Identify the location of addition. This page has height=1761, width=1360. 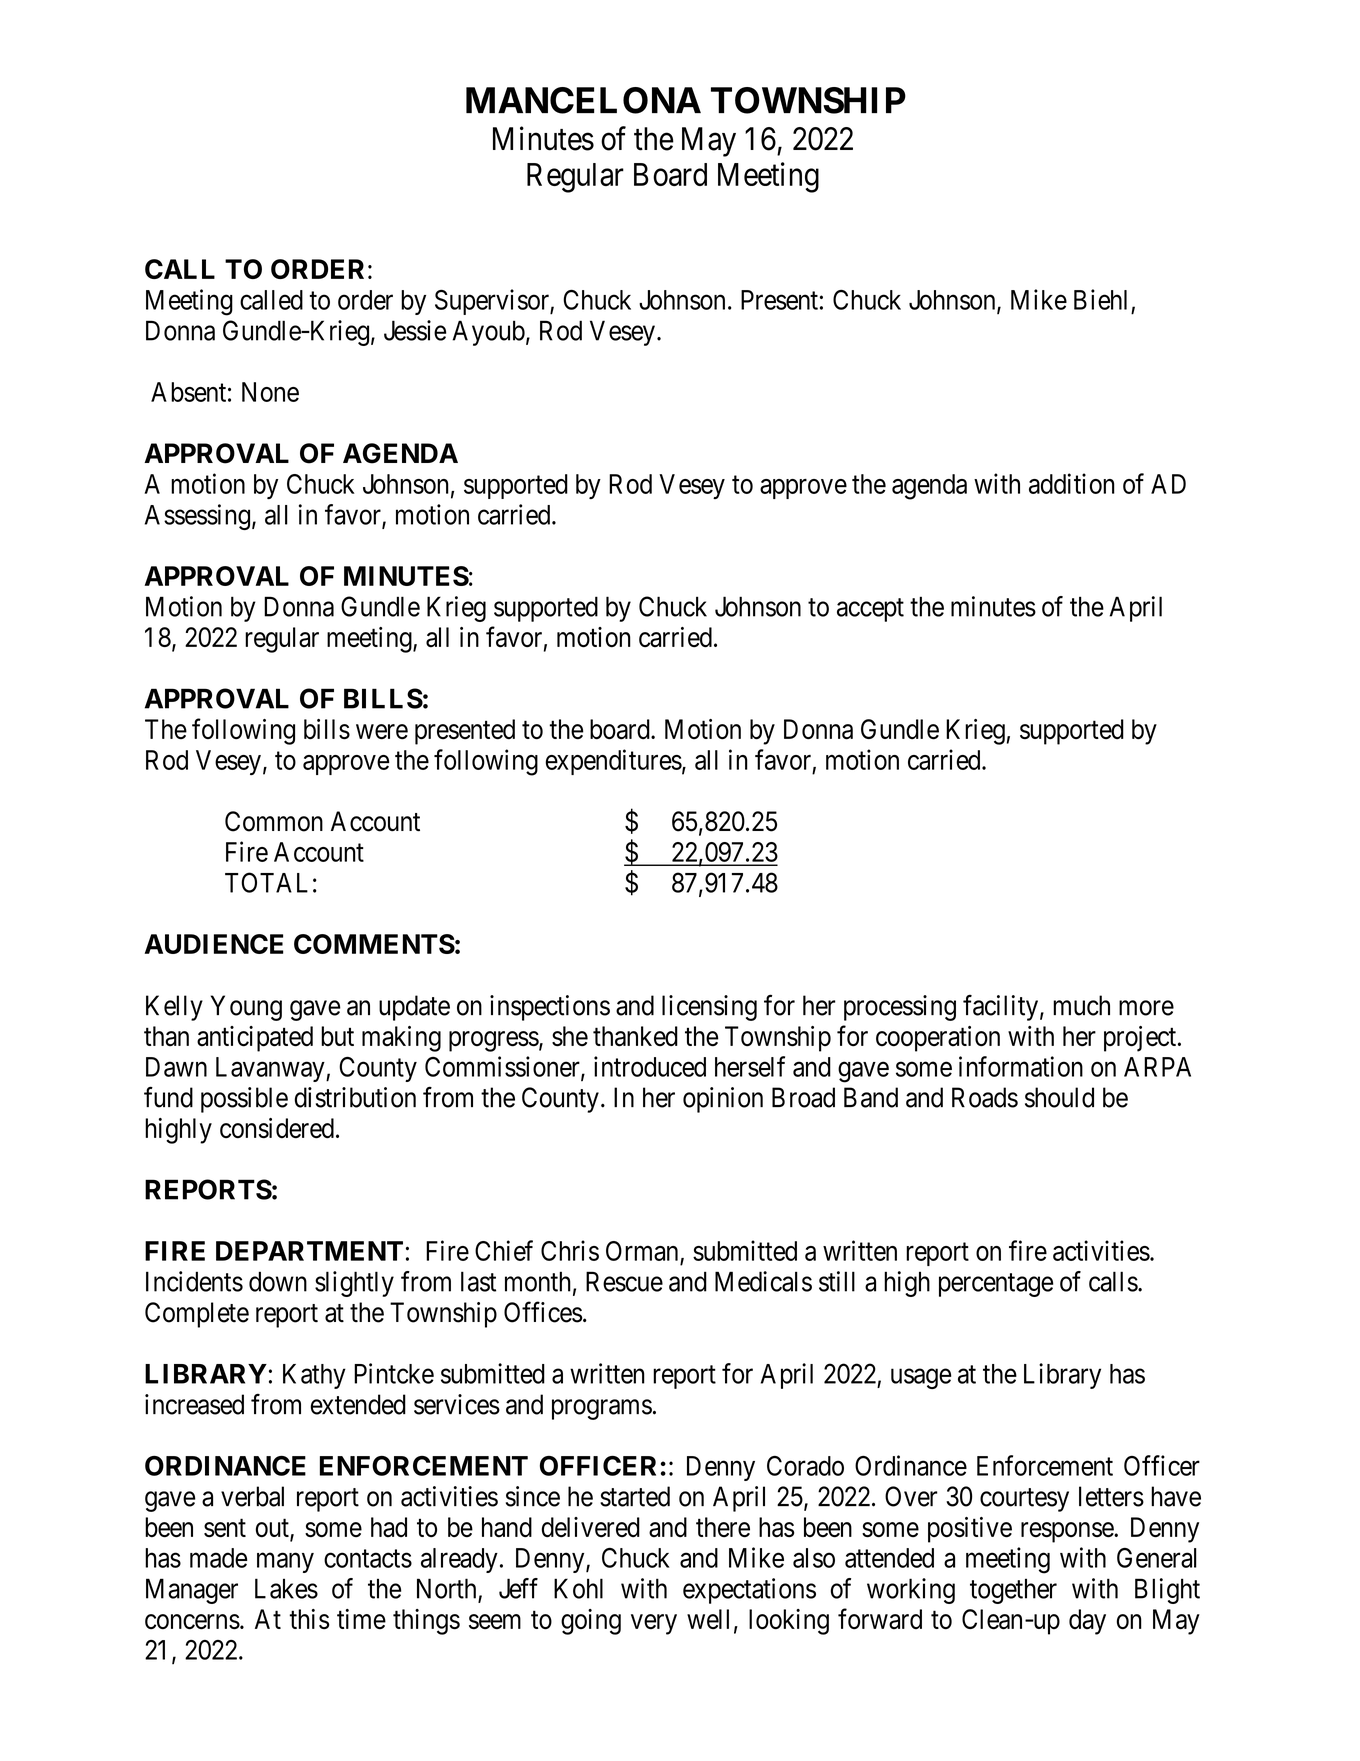
(1072, 483).
